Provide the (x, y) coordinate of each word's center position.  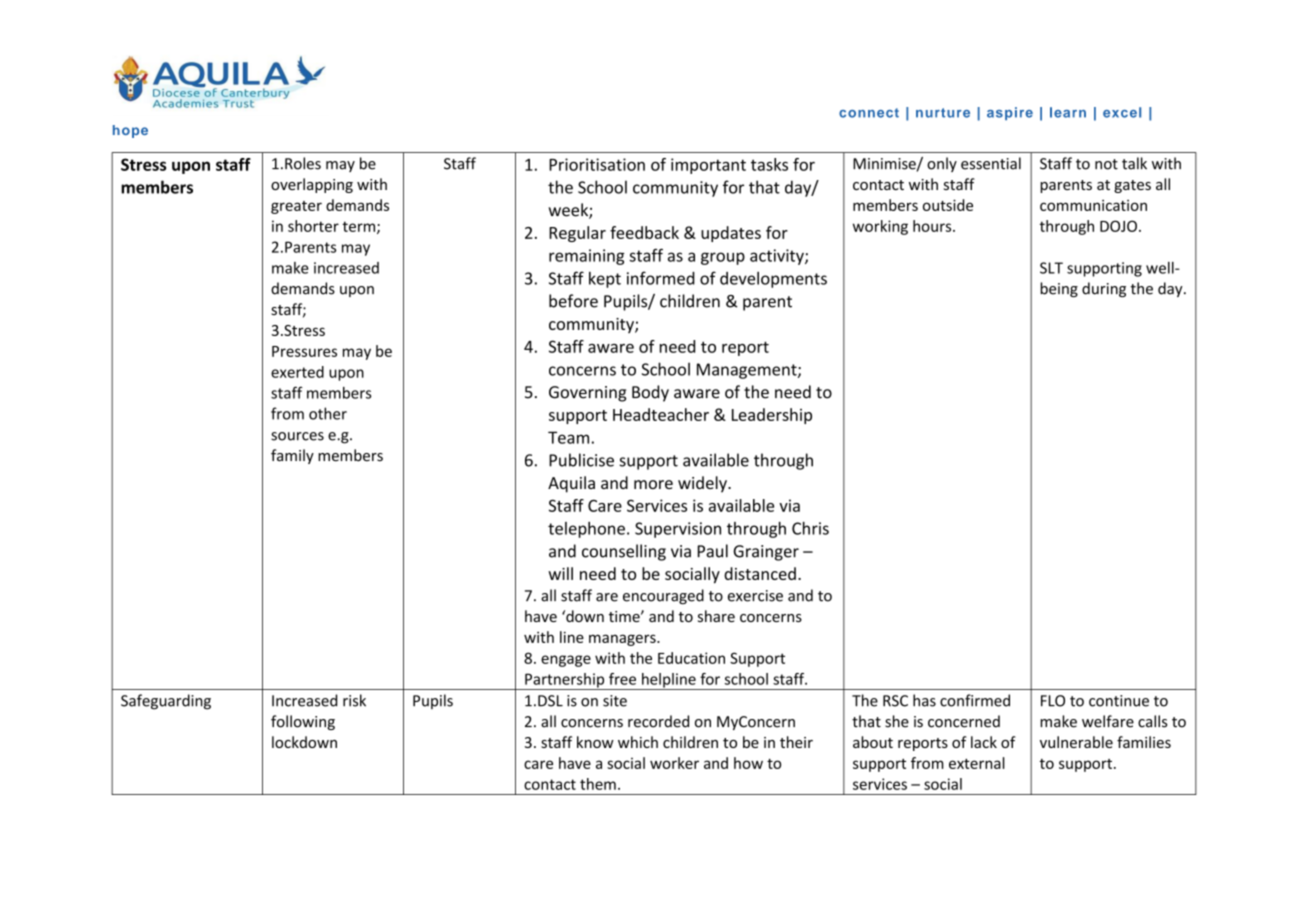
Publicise (581, 460)
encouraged (663, 596)
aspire (1010, 113)
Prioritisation (597, 164)
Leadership (772, 416)
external (977, 763)
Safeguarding (166, 702)
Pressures (304, 351)
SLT (1051, 268)
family (292, 456)
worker (674, 763)
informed (661, 278)
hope (130, 131)
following (303, 722)
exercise (755, 596)
